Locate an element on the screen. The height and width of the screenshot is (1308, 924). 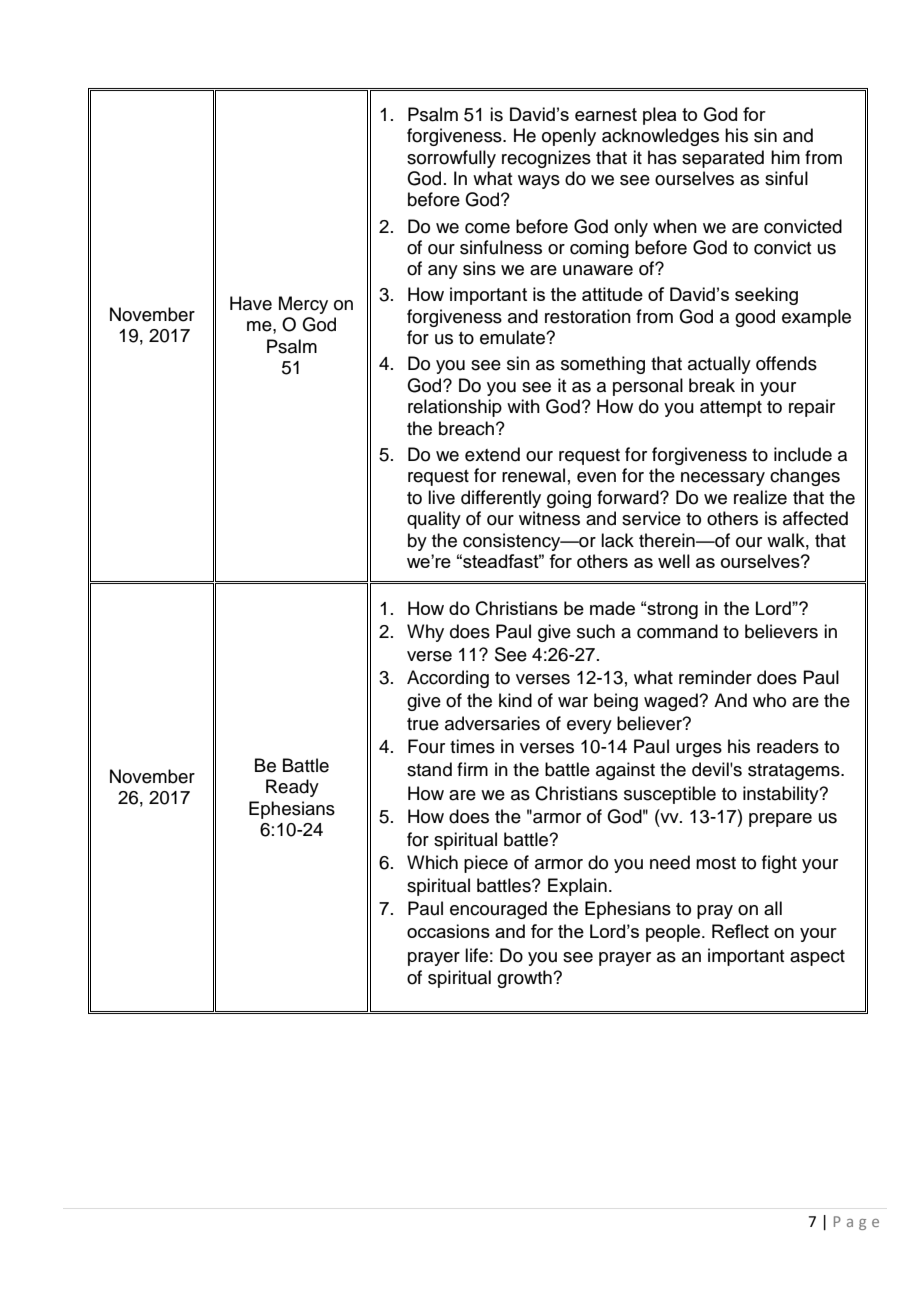
separated is located at coordinates (723, 159).
